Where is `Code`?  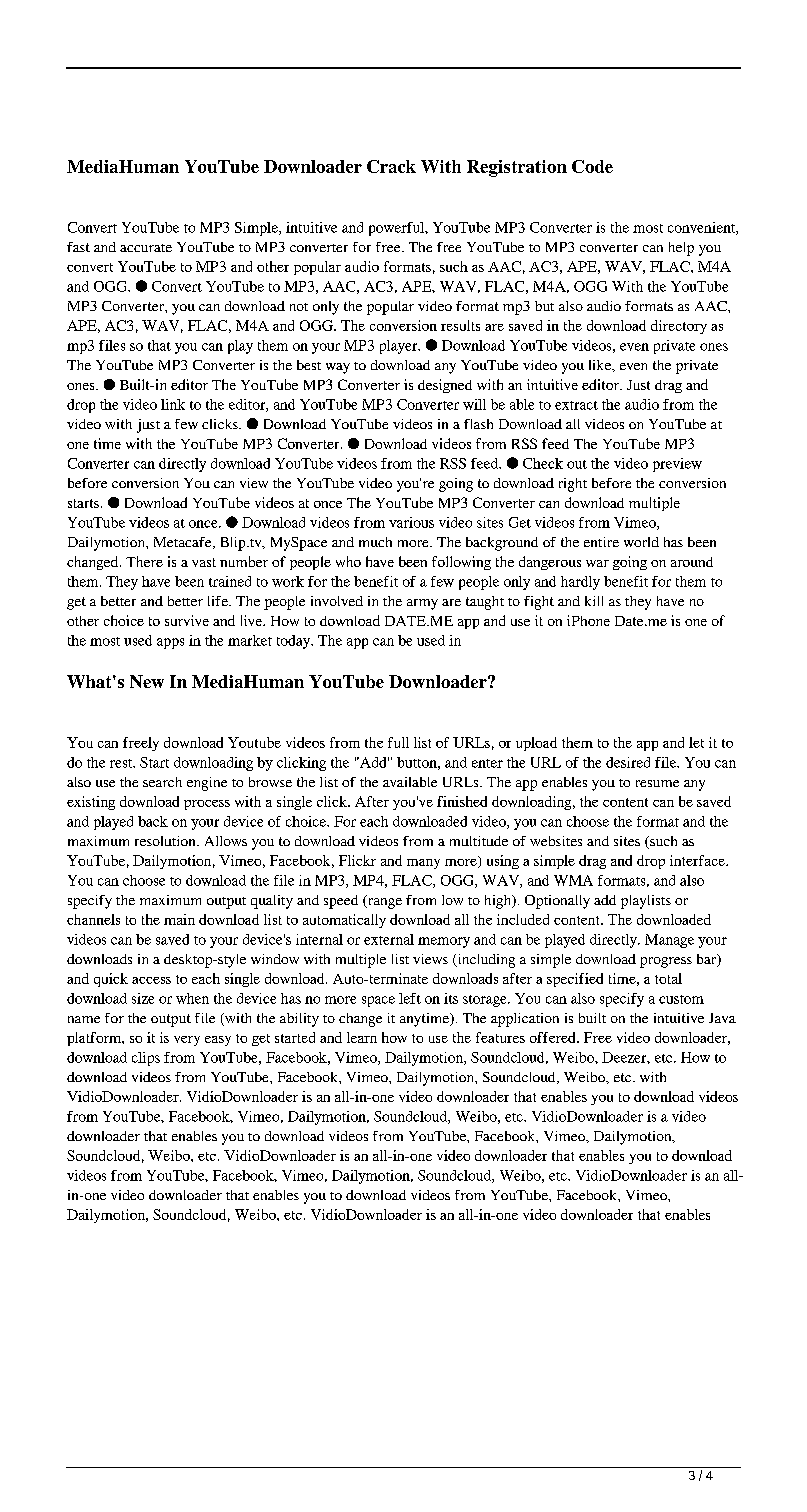 Code is located at coordinates (592, 166).
